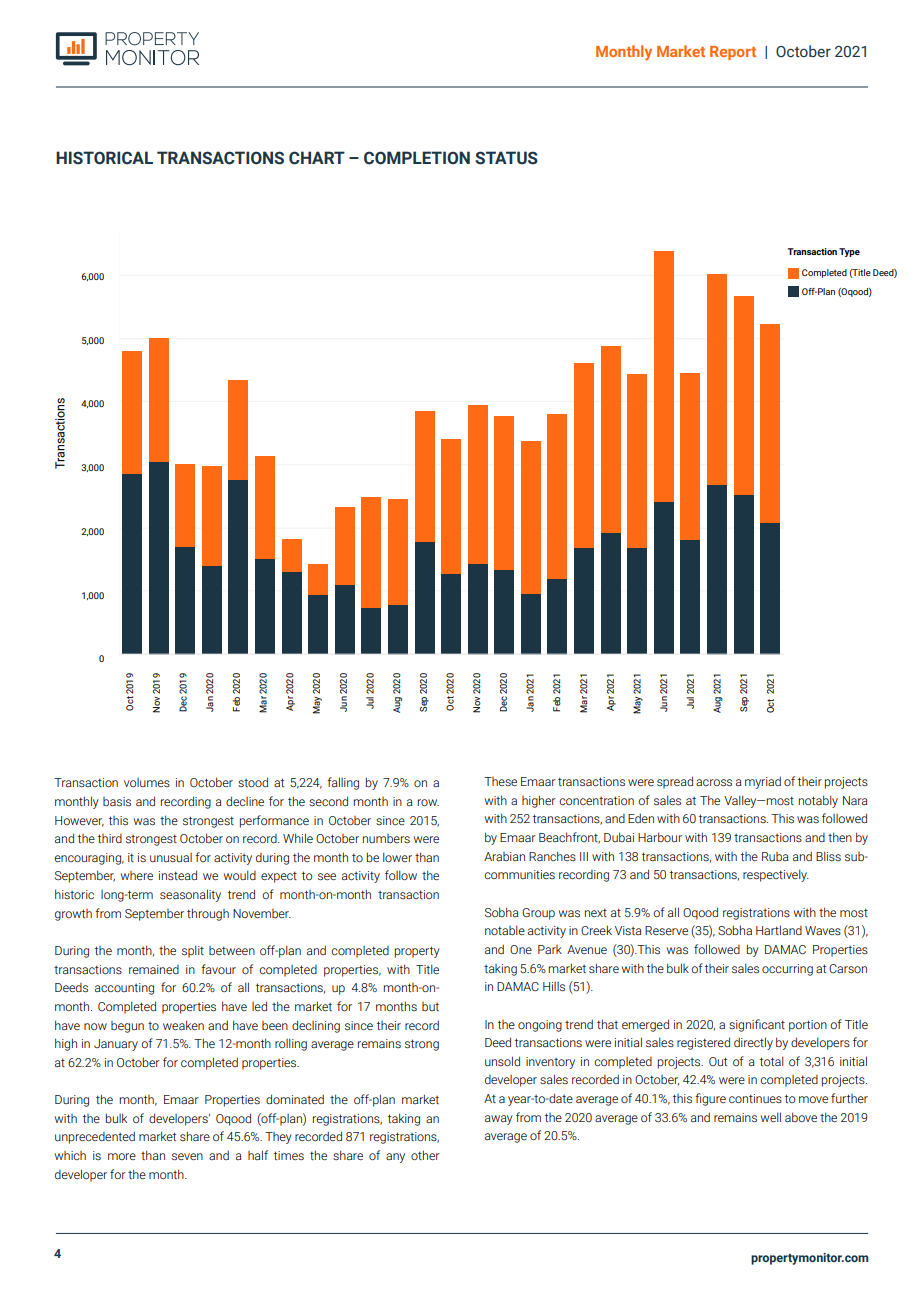 The height and width of the image is (1308, 924). I want to click on concentration, so click(596, 800).
